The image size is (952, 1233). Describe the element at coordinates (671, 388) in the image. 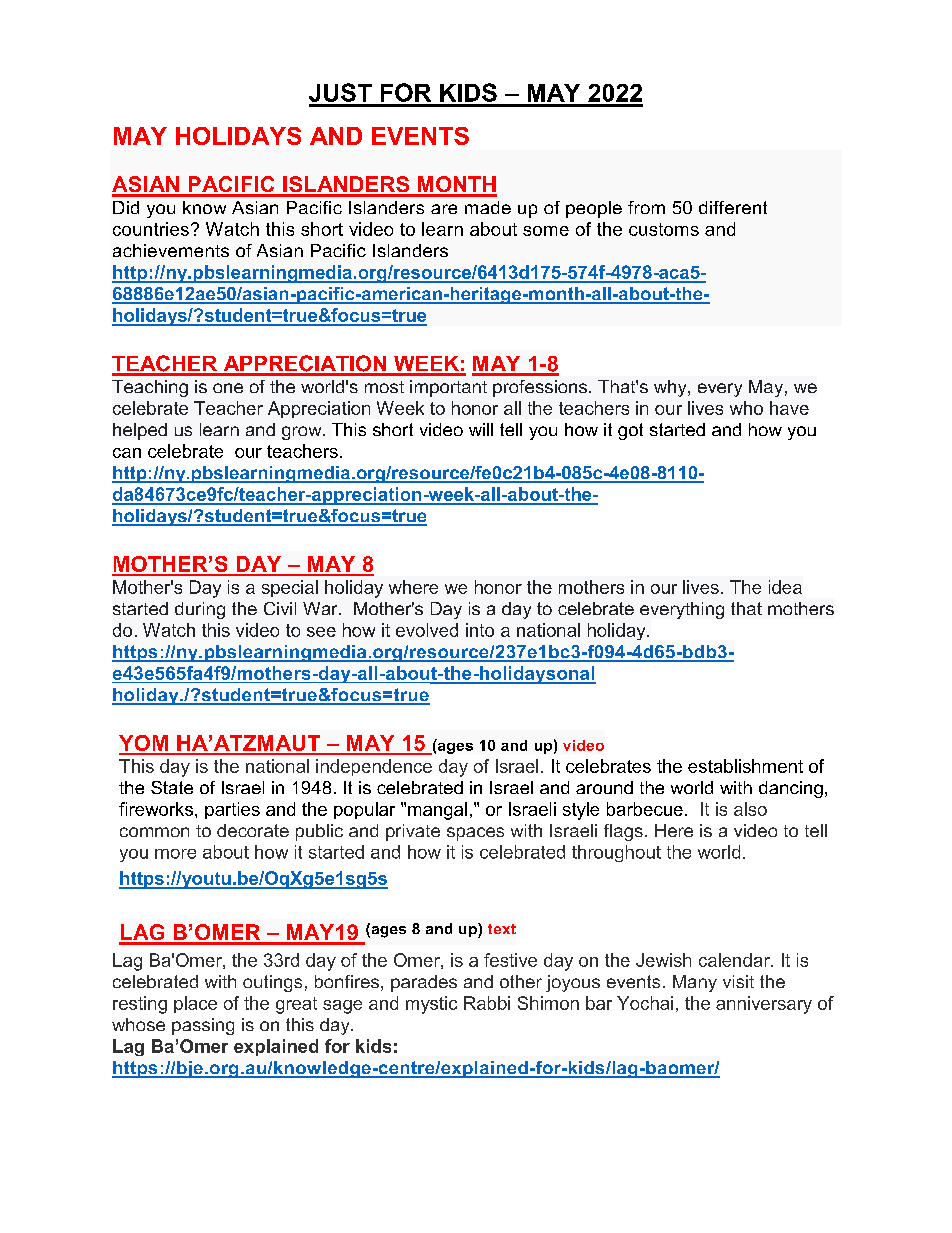

I see `why` at that location.
